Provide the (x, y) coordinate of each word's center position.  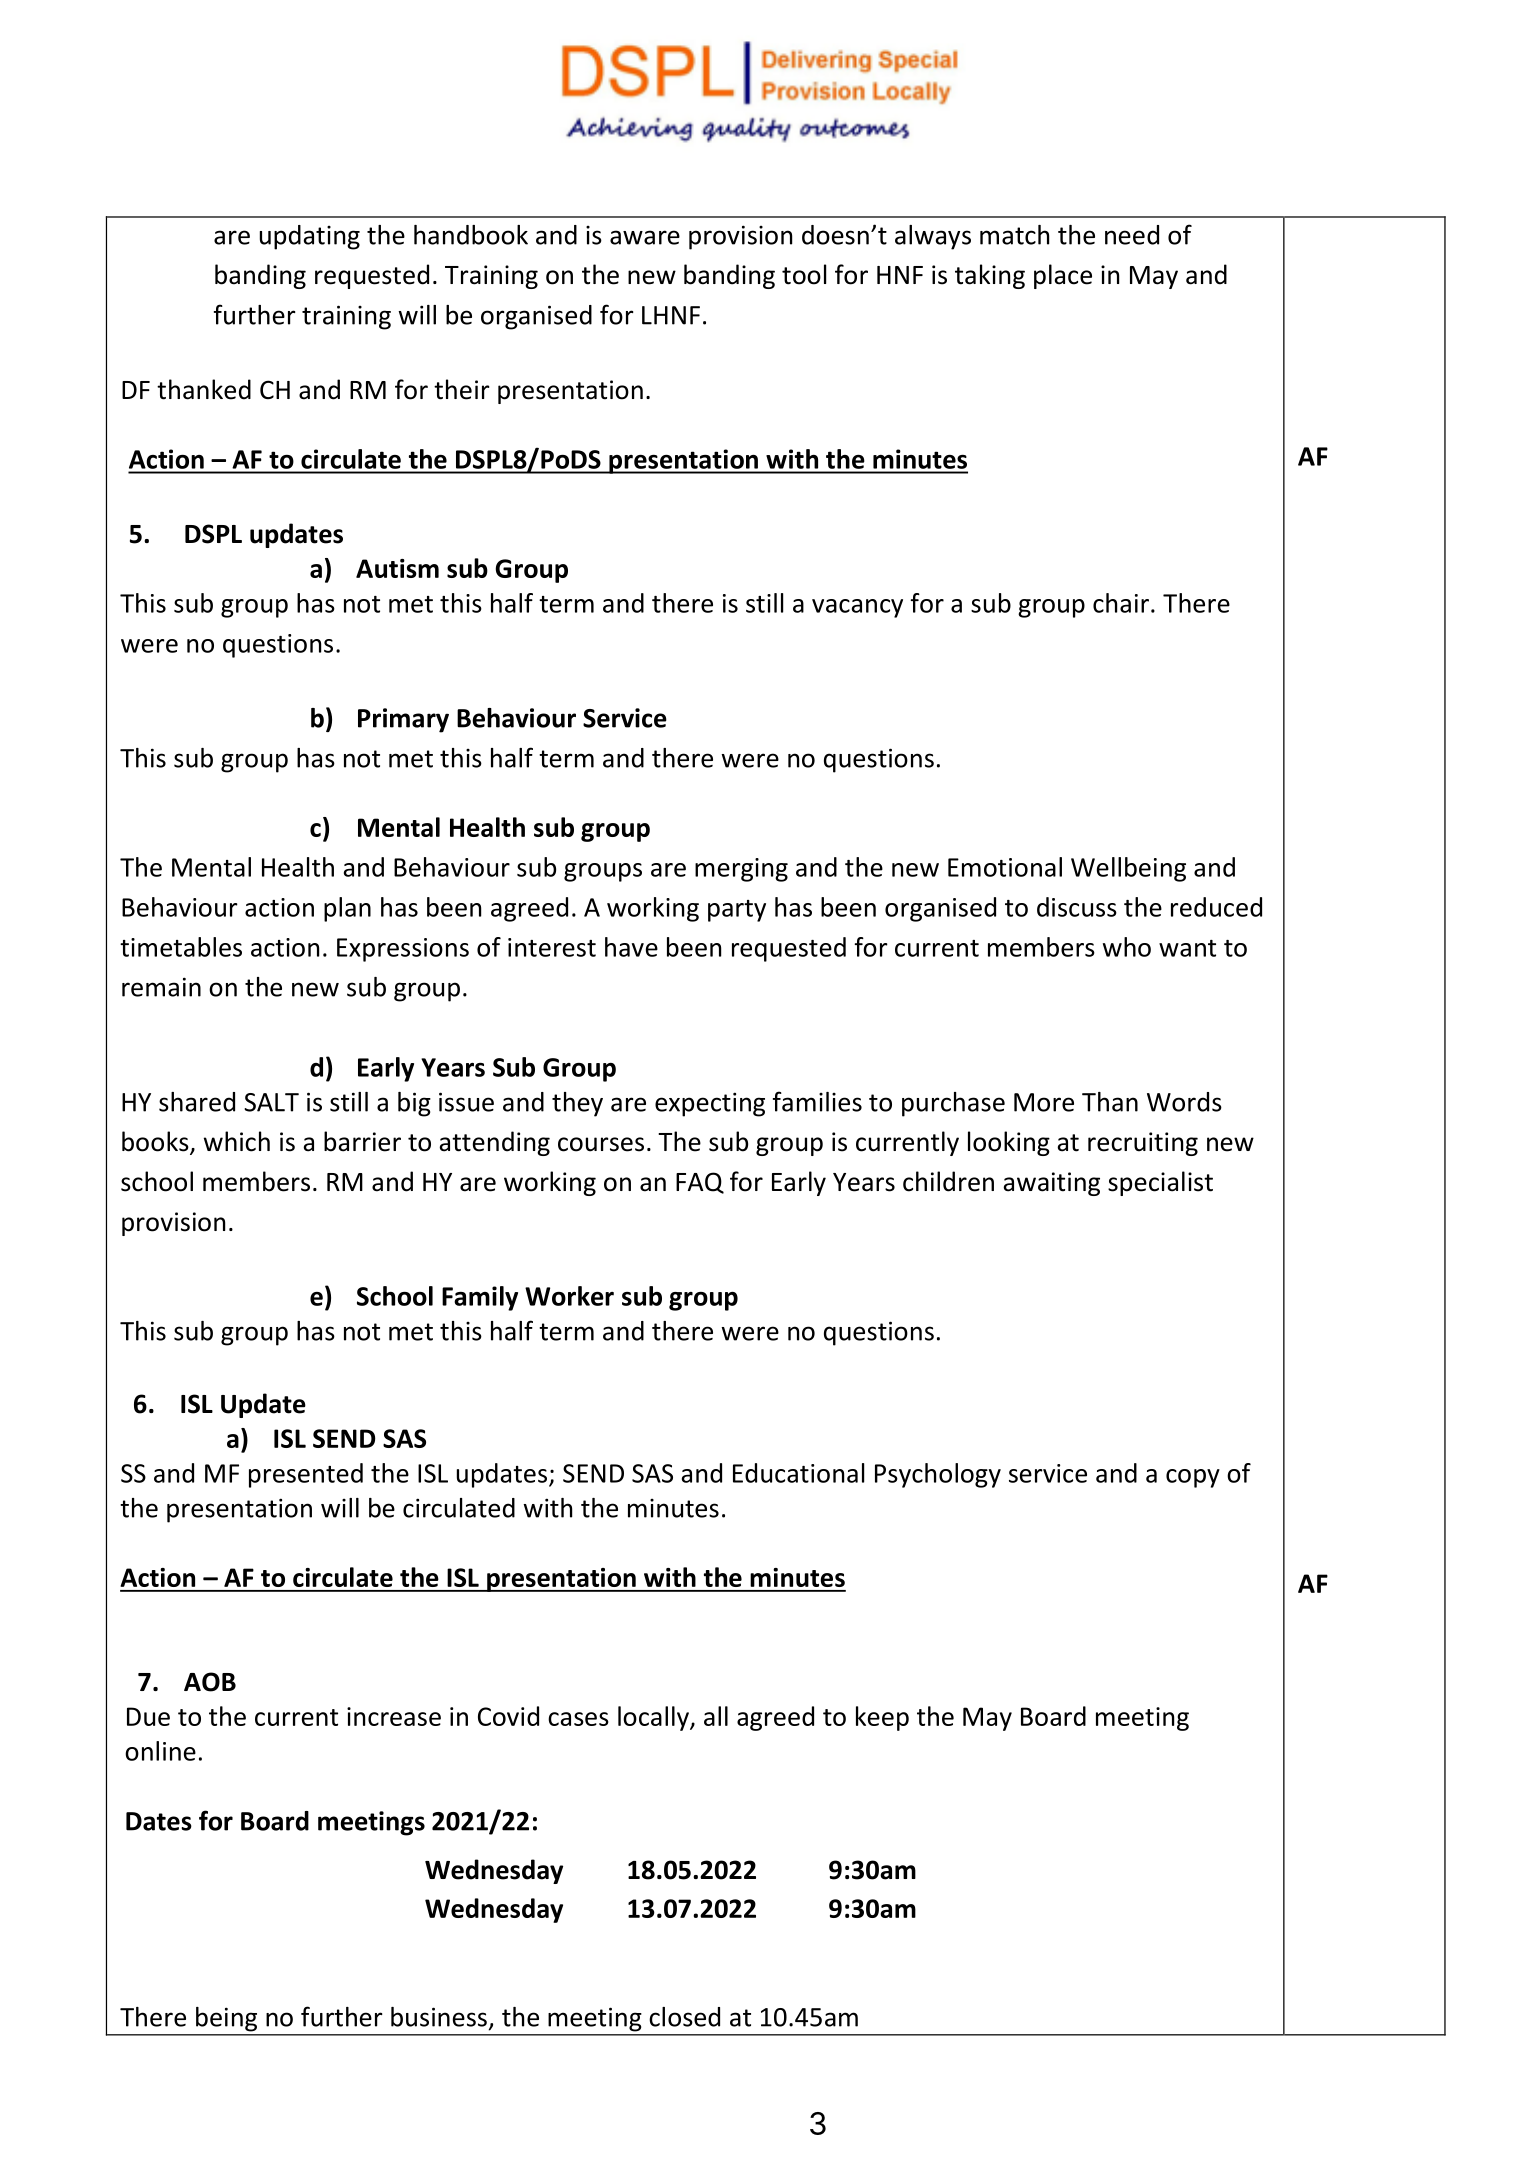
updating (310, 237)
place (1063, 276)
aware (645, 237)
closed (684, 2017)
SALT (271, 1102)
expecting (710, 1104)
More (1044, 1102)
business (439, 2017)
